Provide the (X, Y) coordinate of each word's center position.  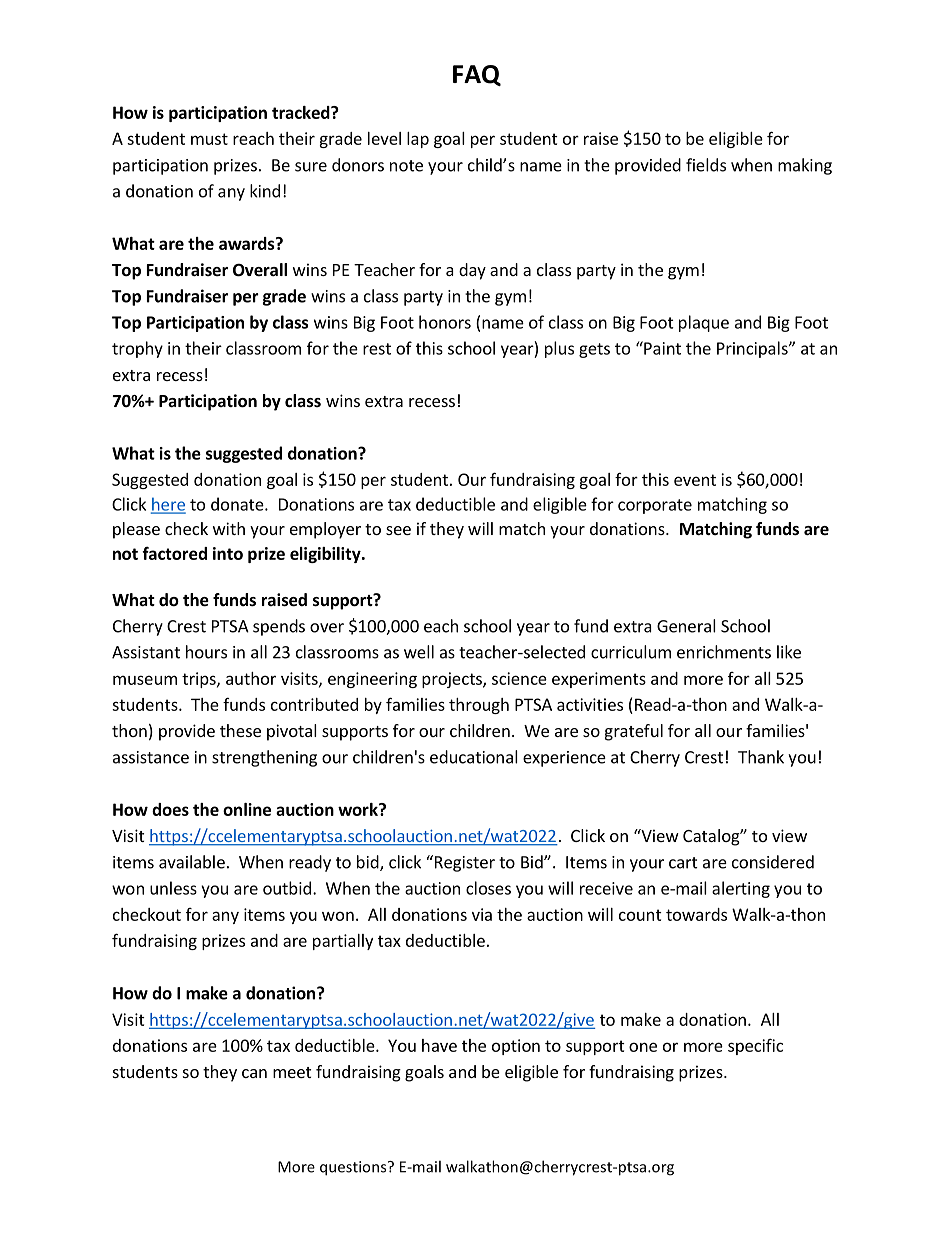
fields (706, 165)
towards (696, 914)
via (482, 914)
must (209, 139)
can (254, 1073)
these (240, 730)
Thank (761, 757)
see (398, 530)
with (229, 528)
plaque (704, 323)
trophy (137, 349)
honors (445, 322)
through (479, 706)
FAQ (477, 75)
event (695, 480)
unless (173, 888)
